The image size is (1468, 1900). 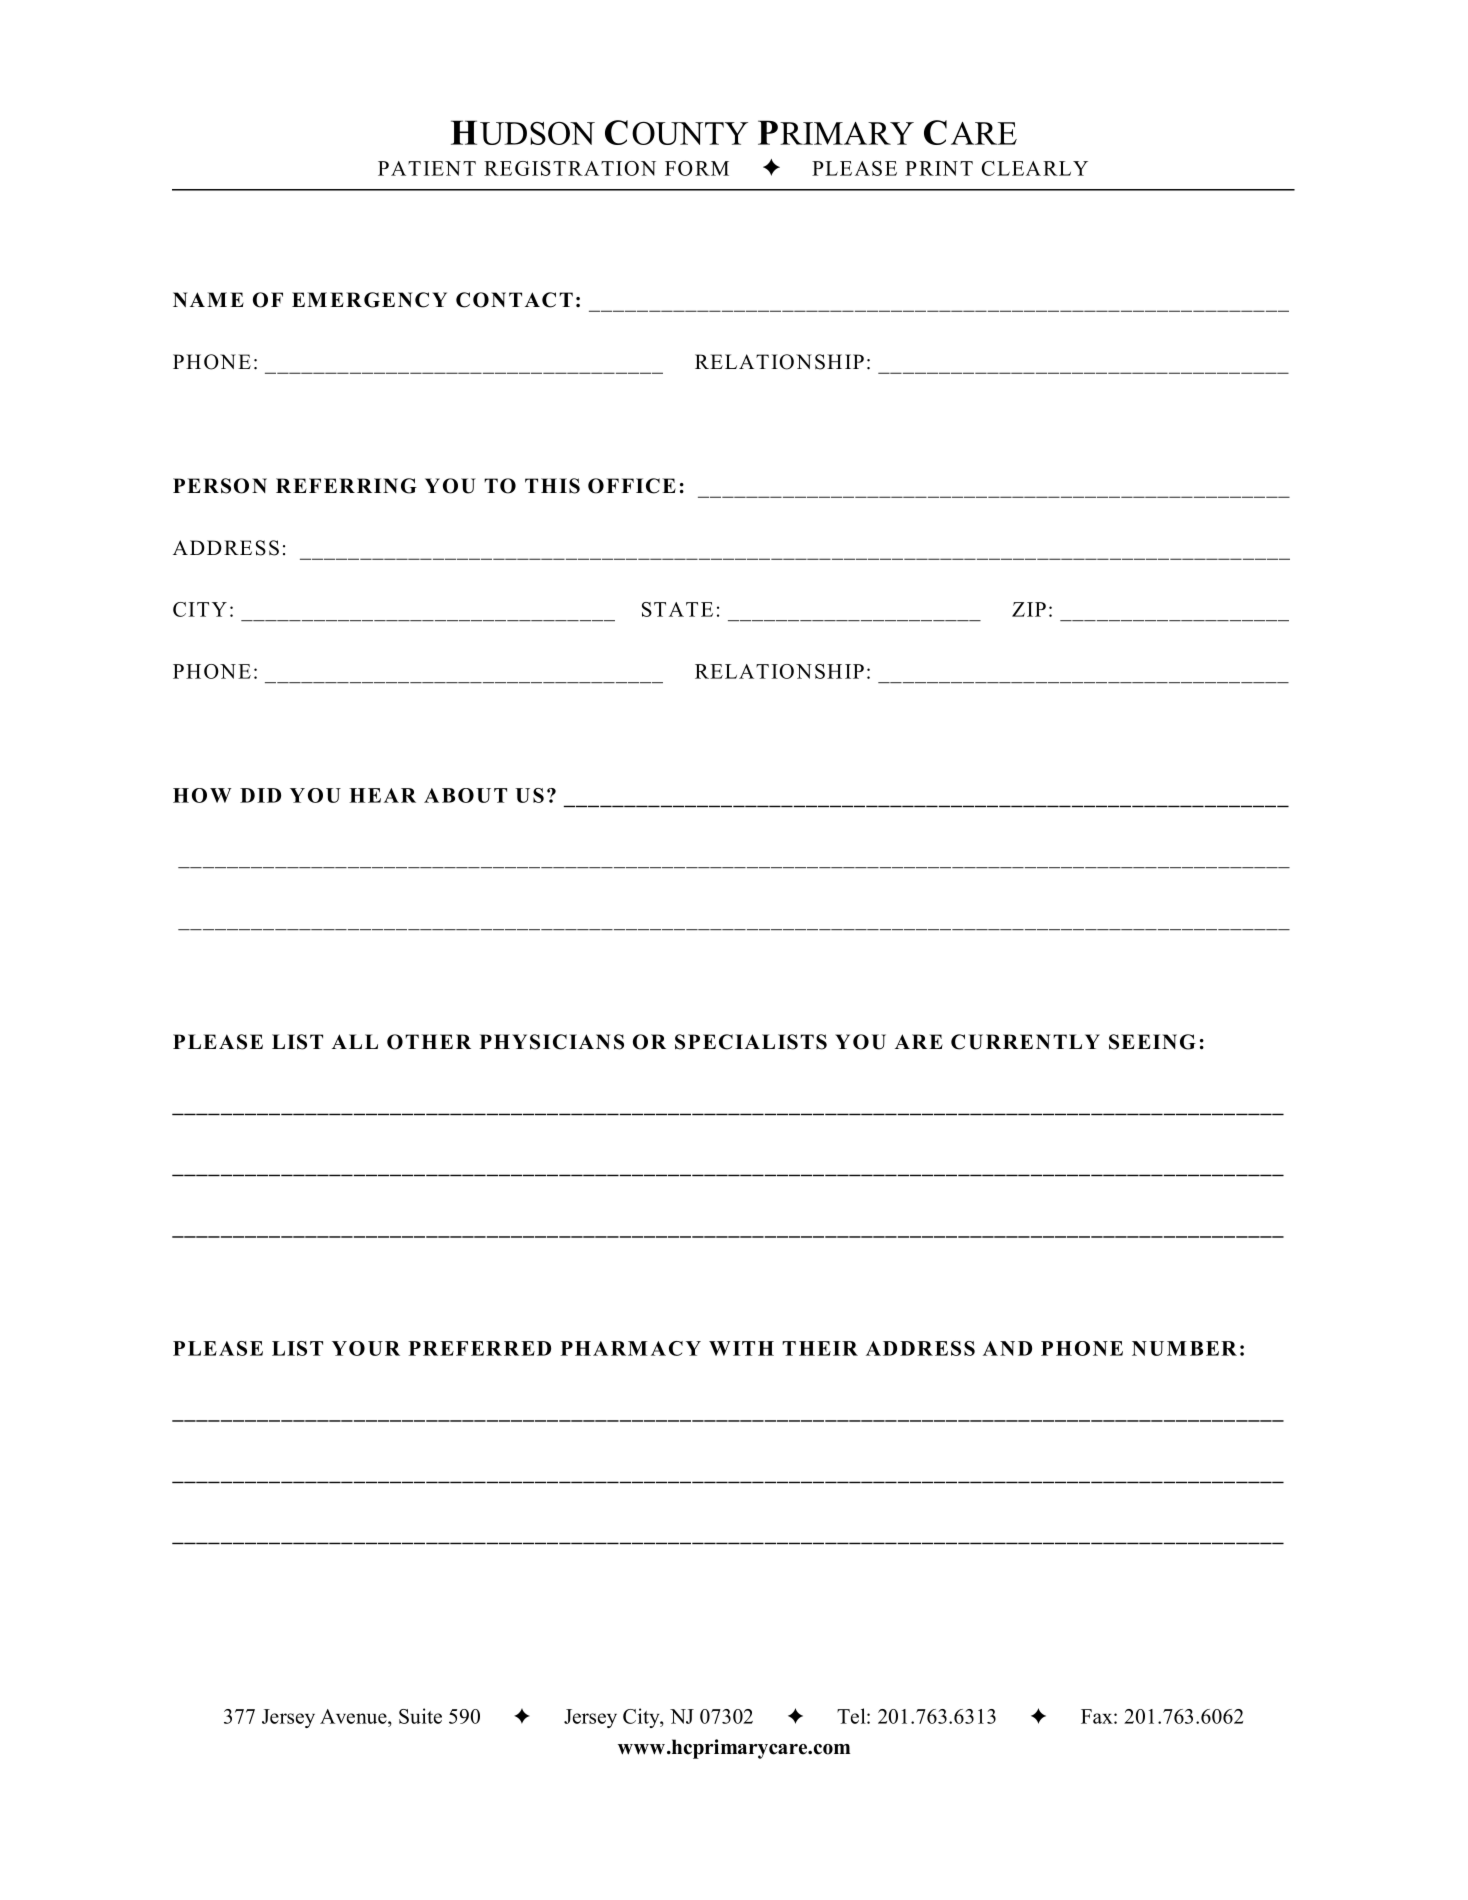 I want to click on DID, so click(x=260, y=795).
